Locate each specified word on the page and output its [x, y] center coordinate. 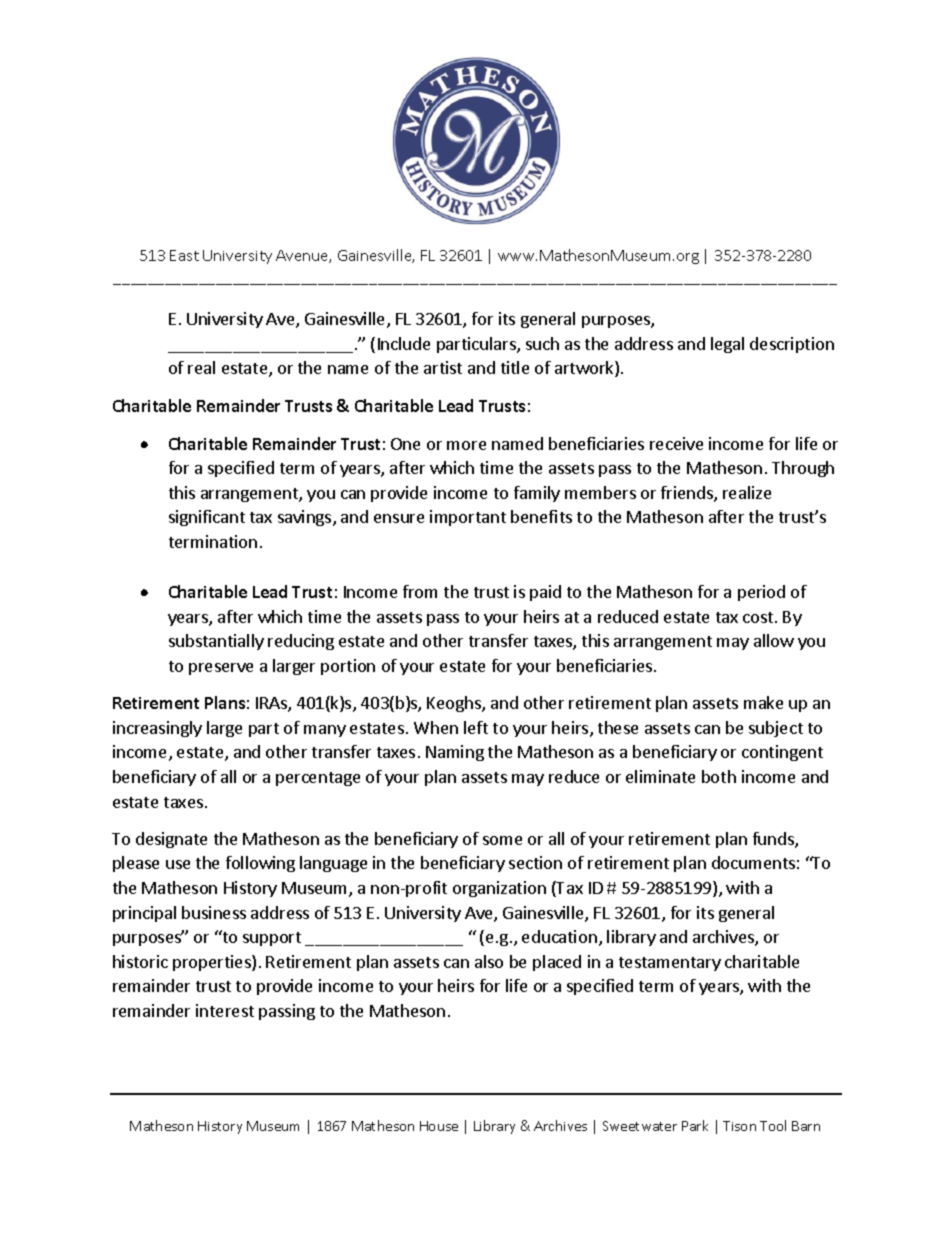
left [476, 727]
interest [225, 1010]
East [184, 255]
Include [404, 343]
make [763, 702]
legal [727, 345]
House [439, 1126]
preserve [221, 669]
